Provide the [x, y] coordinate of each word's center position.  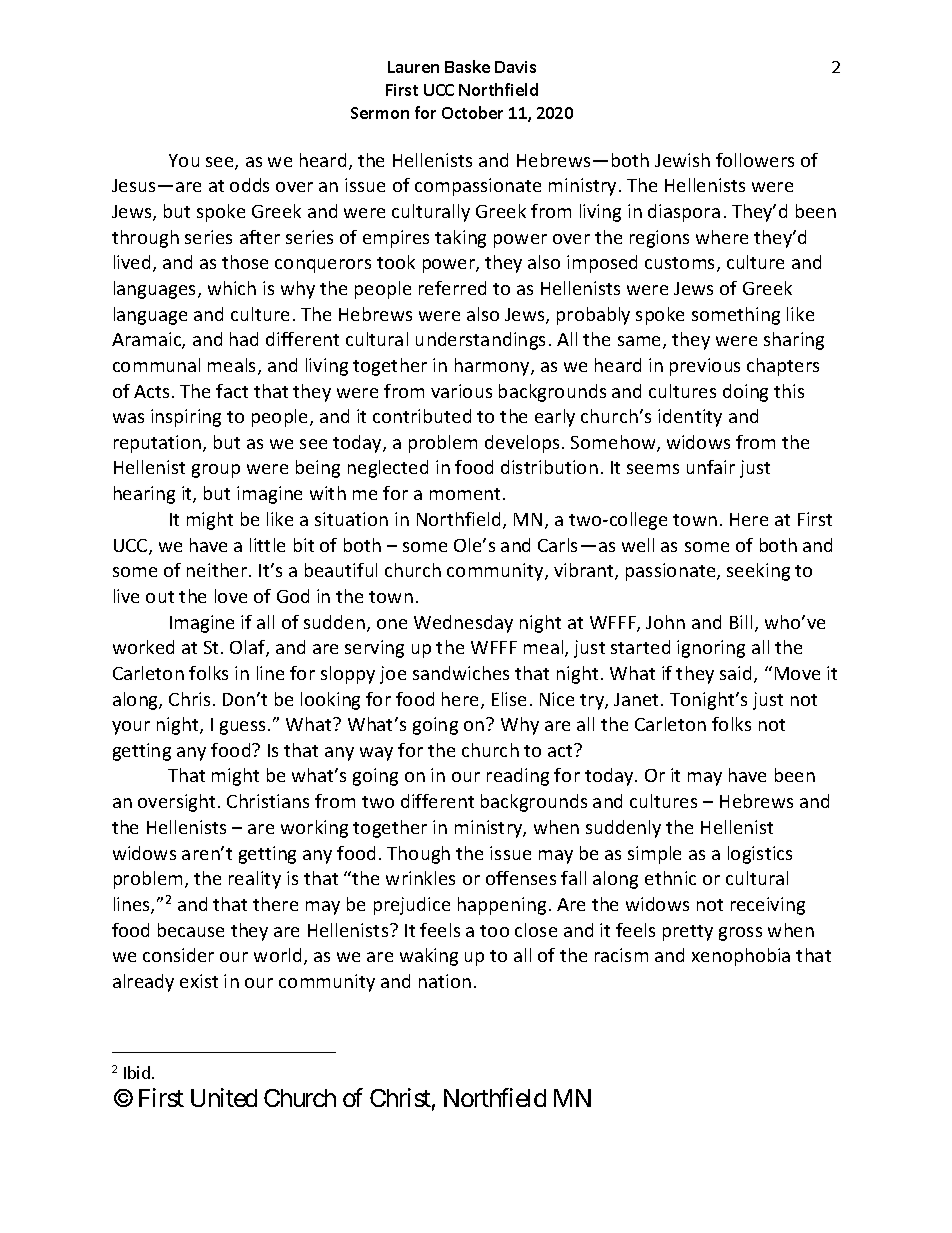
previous [705, 367]
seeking [758, 572]
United [224, 1097]
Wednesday [463, 624]
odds [249, 185]
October [472, 112]
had [244, 339]
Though [418, 855]
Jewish [682, 160]
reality [255, 880]
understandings [480, 341]
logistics [760, 855]
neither [218, 570]
